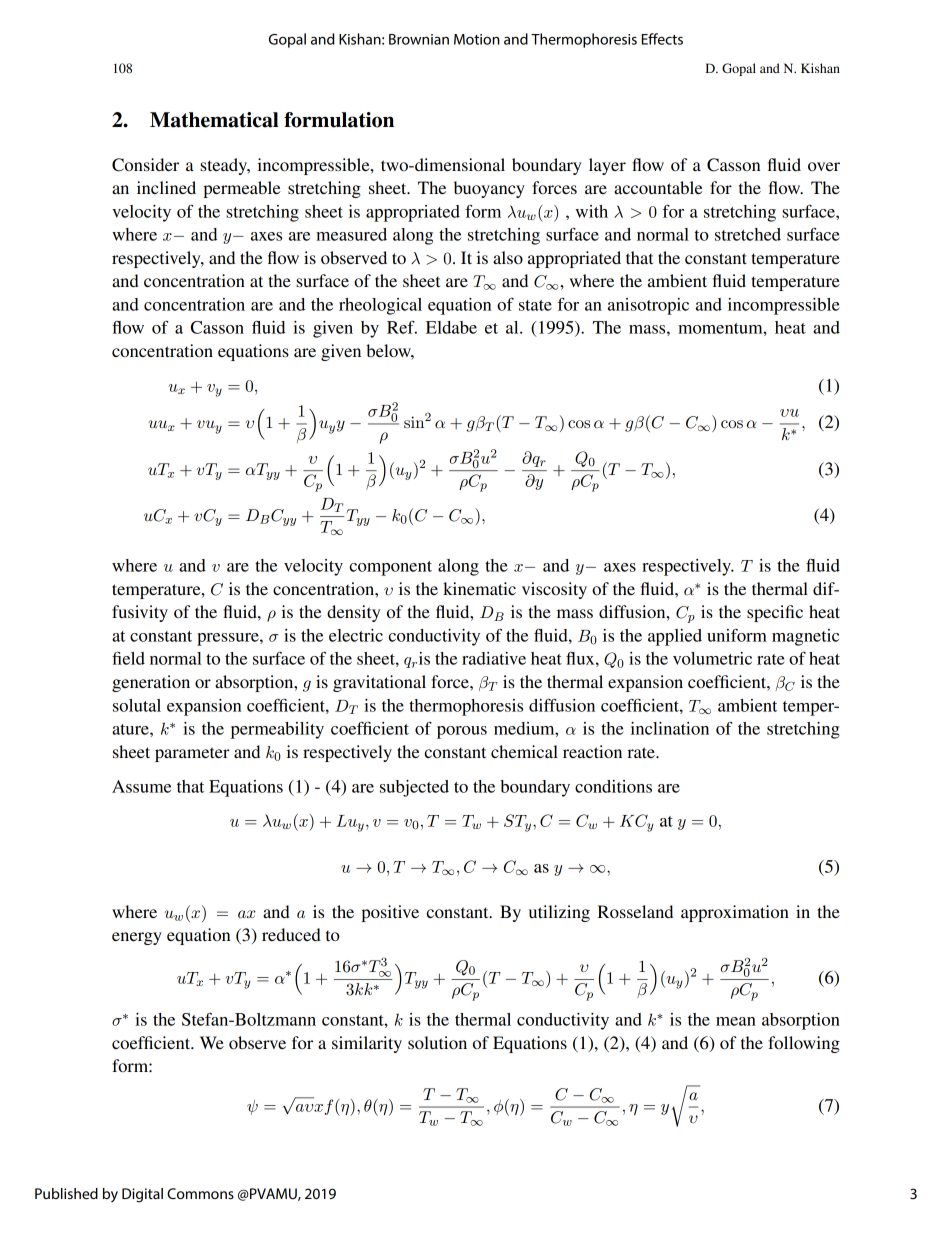 This screenshot has height=1233, width=952. What do you see at coordinates (775, 613) in the screenshot?
I see `specific` at bounding box center [775, 613].
